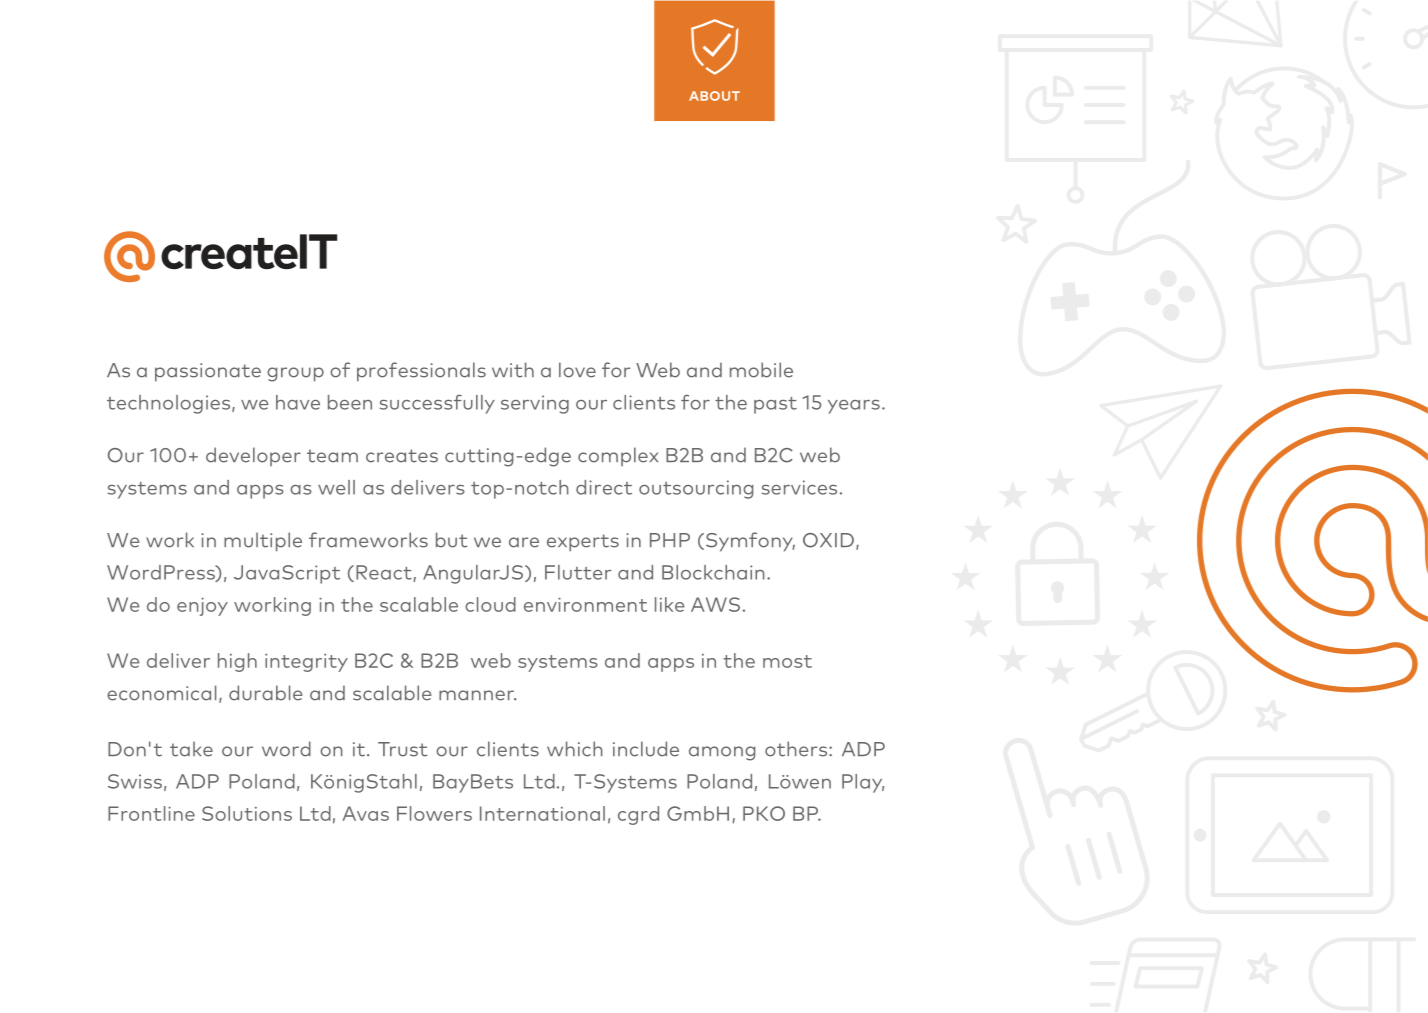 The width and height of the document is (1428, 1013). Describe the element at coordinates (750, 542) in the document. I see `Symfony` at that location.
